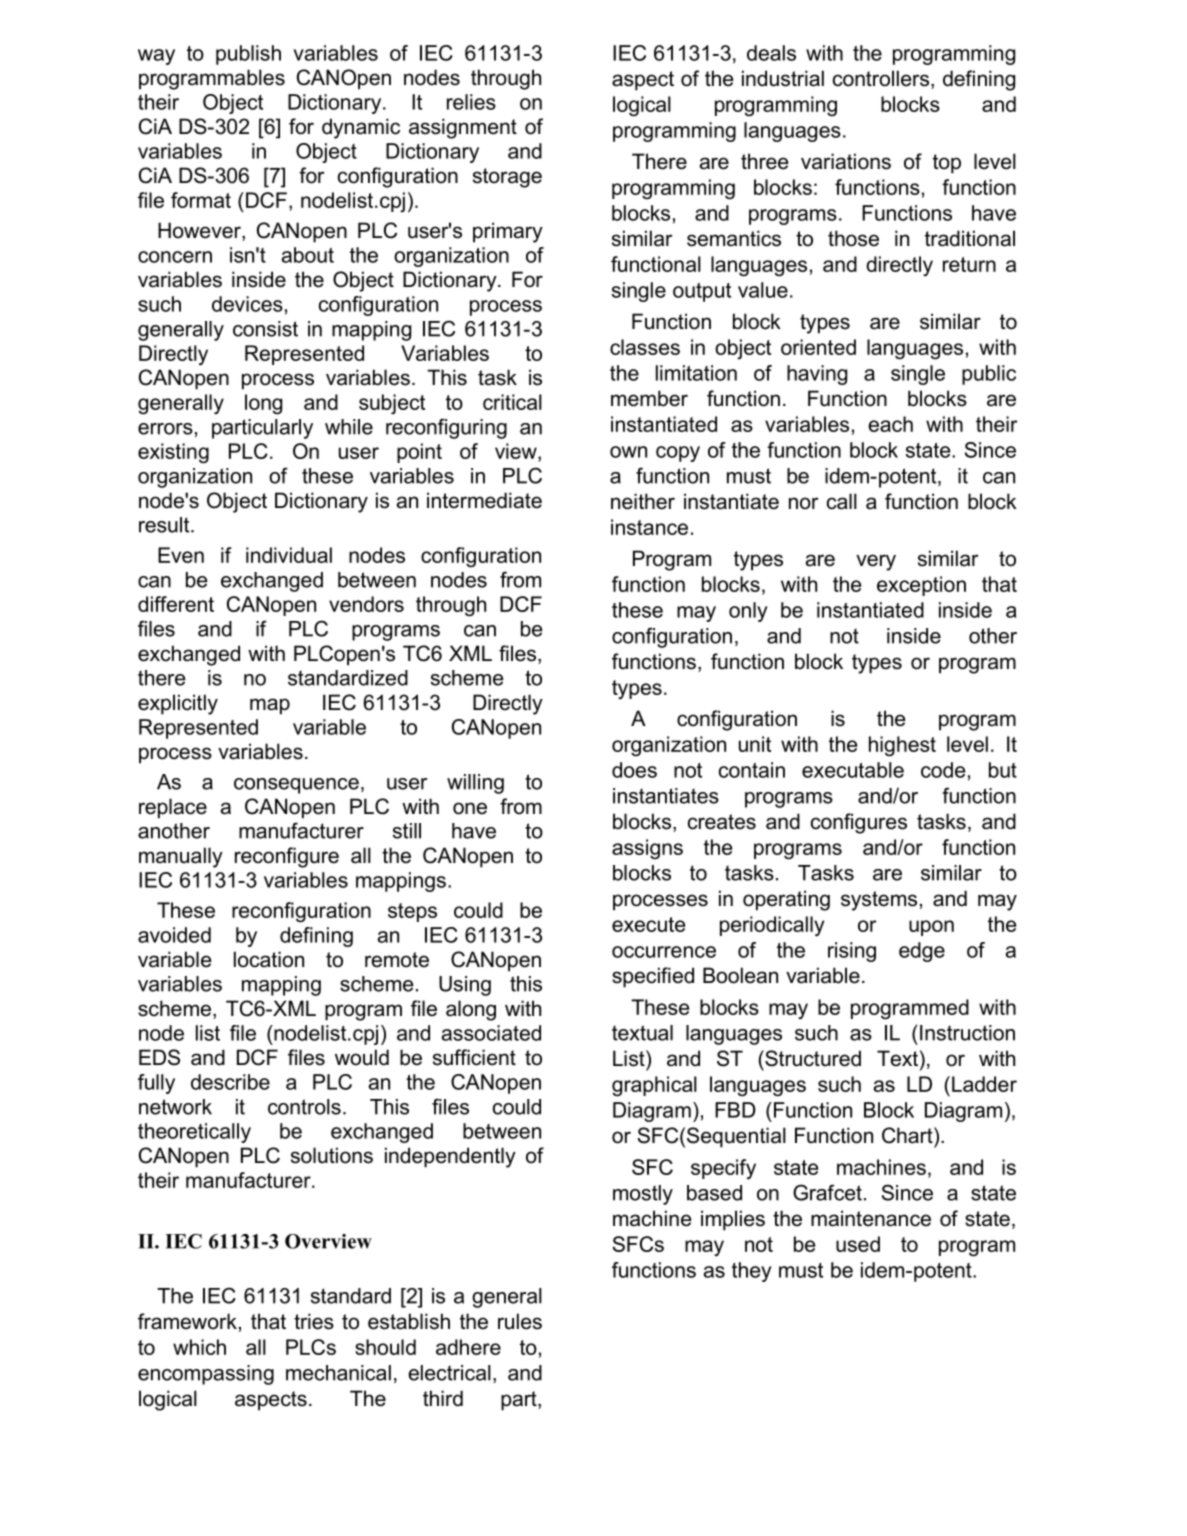 Image resolution: width=1187 pixels, height=1536 pixels. Describe the element at coordinates (248, 55) in the document. I see `publish` at that location.
